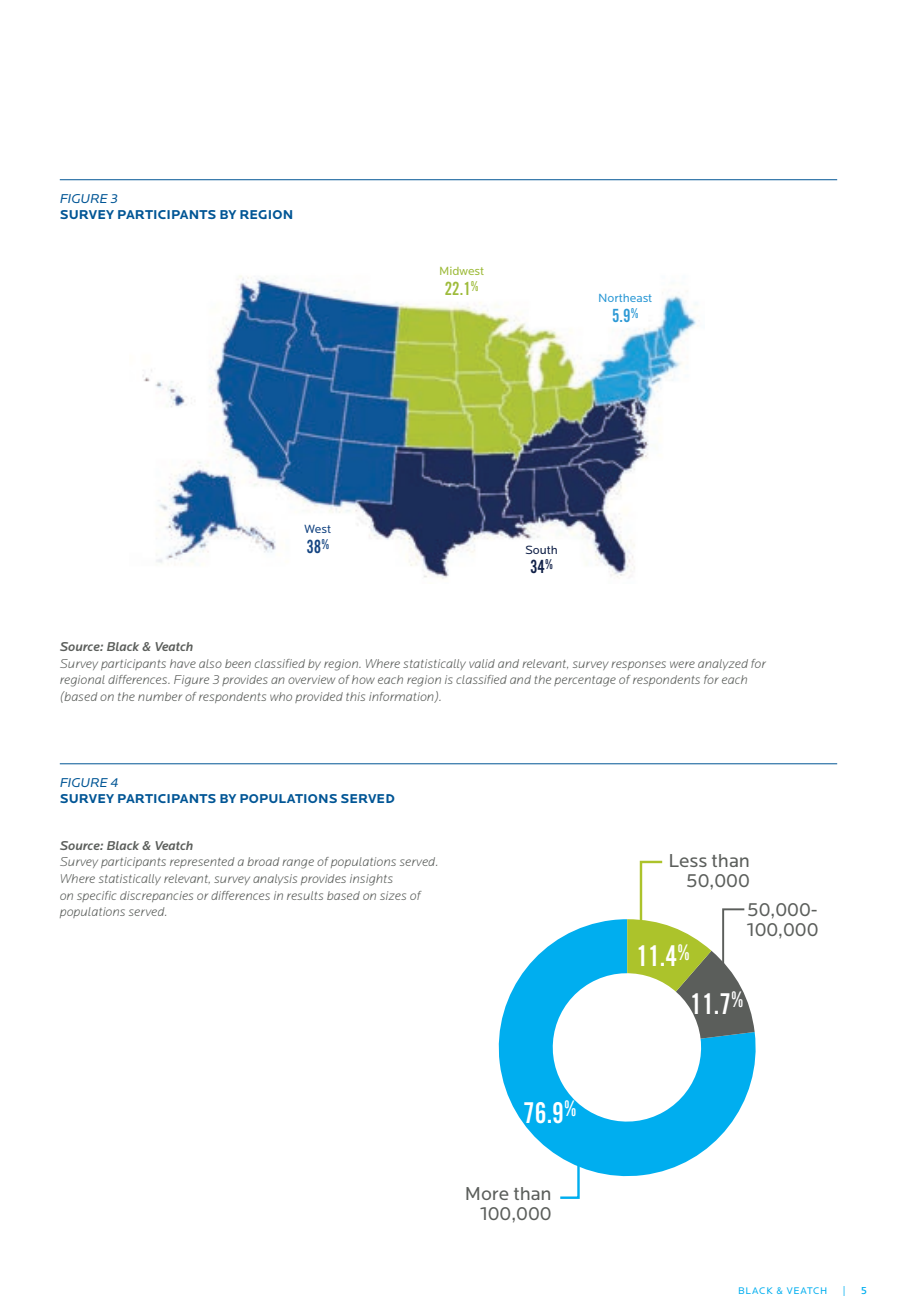 The image size is (897, 1316). I want to click on More, so click(487, 1193).
